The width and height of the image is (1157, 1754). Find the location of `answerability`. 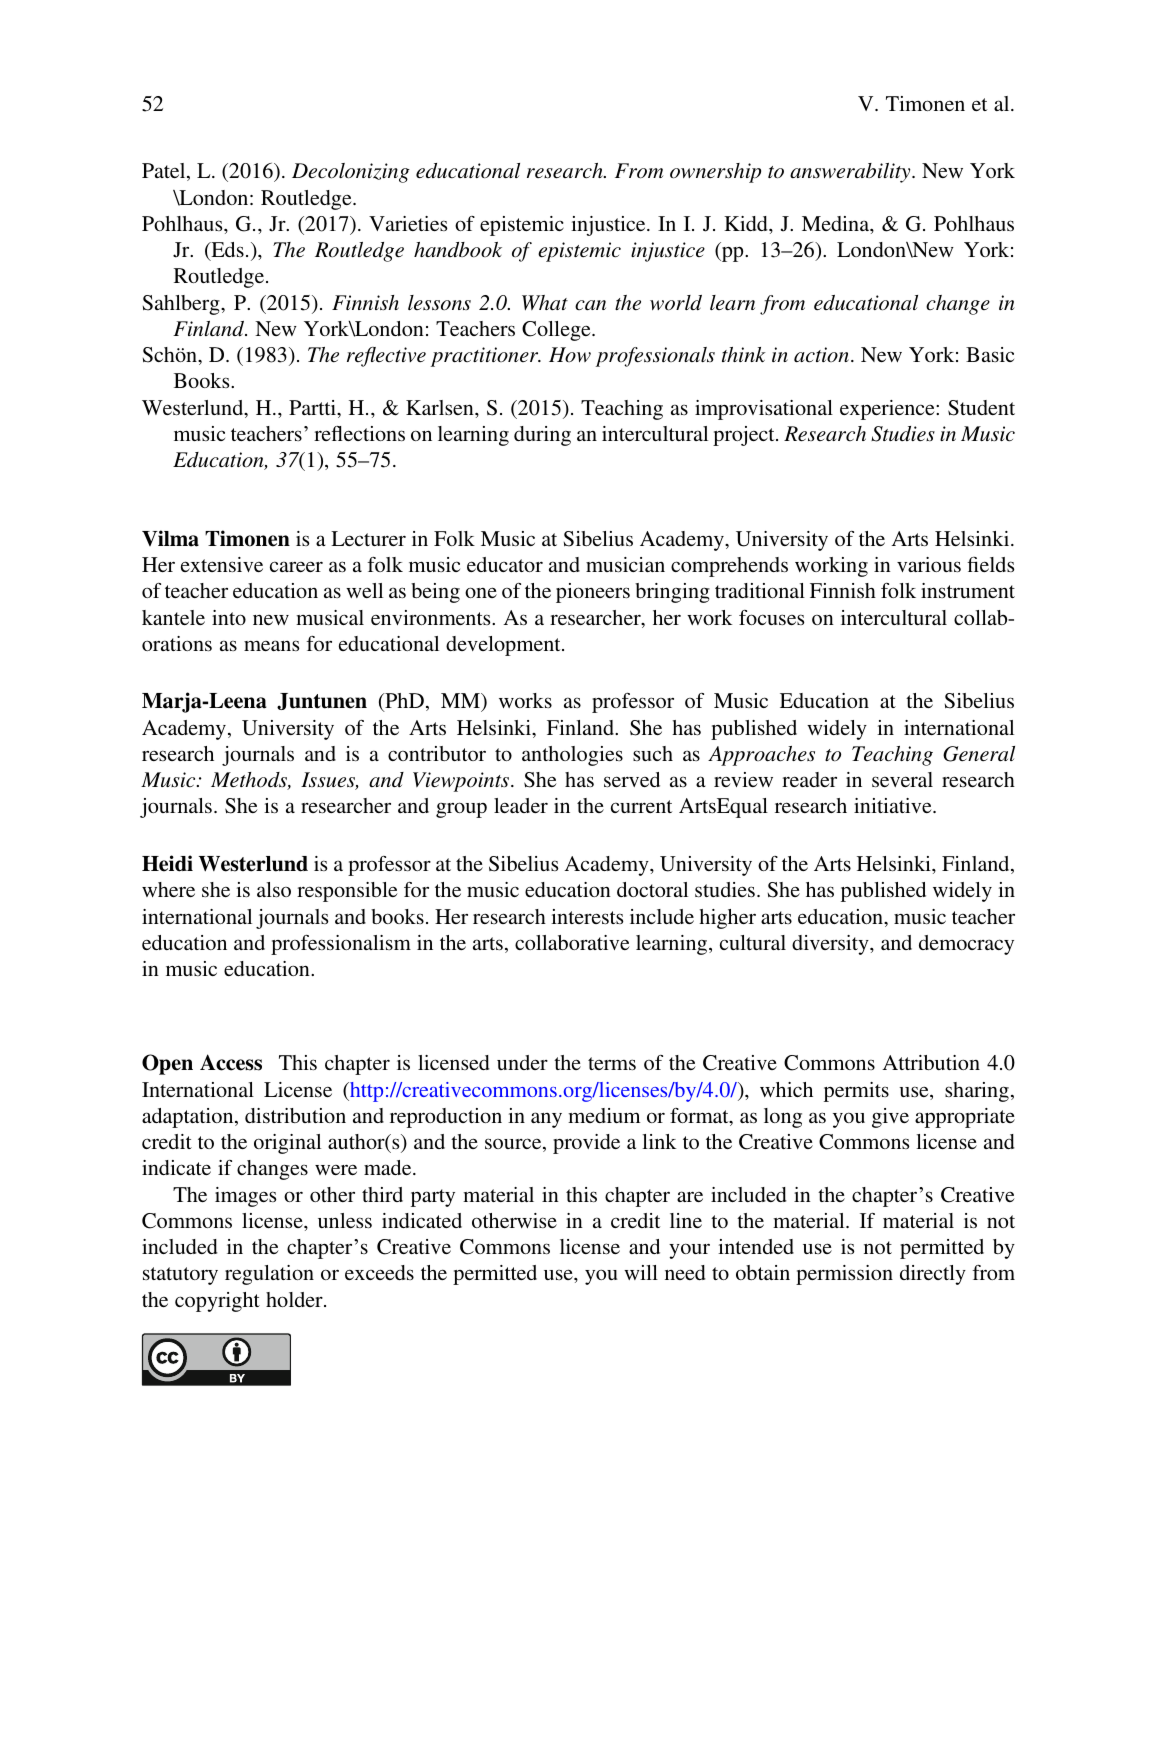

answerability is located at coordinates (851, 173).
